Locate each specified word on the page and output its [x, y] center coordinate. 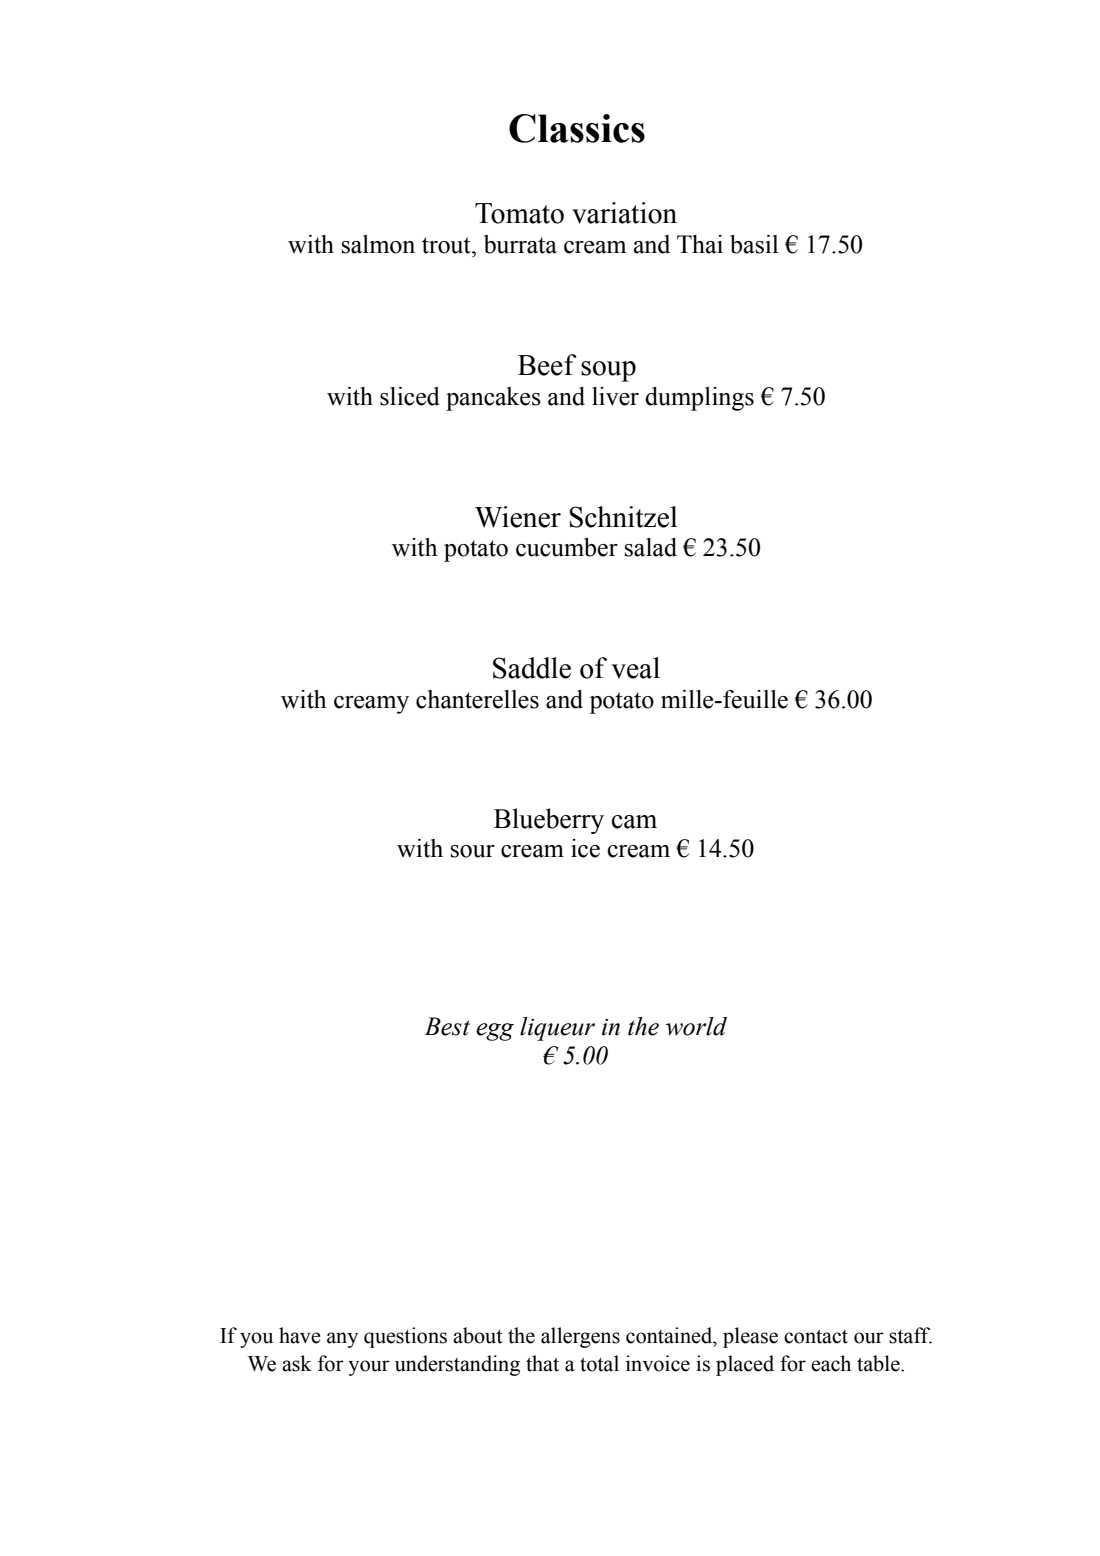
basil [754, 244]
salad [651, 547]
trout [447, 245]
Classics [577, 128]
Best [447, 1026]
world [696, 1026]
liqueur [557, 1029]
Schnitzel [623, 517]
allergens [580, 1337]
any [342, 1340]
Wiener [518, 517]
